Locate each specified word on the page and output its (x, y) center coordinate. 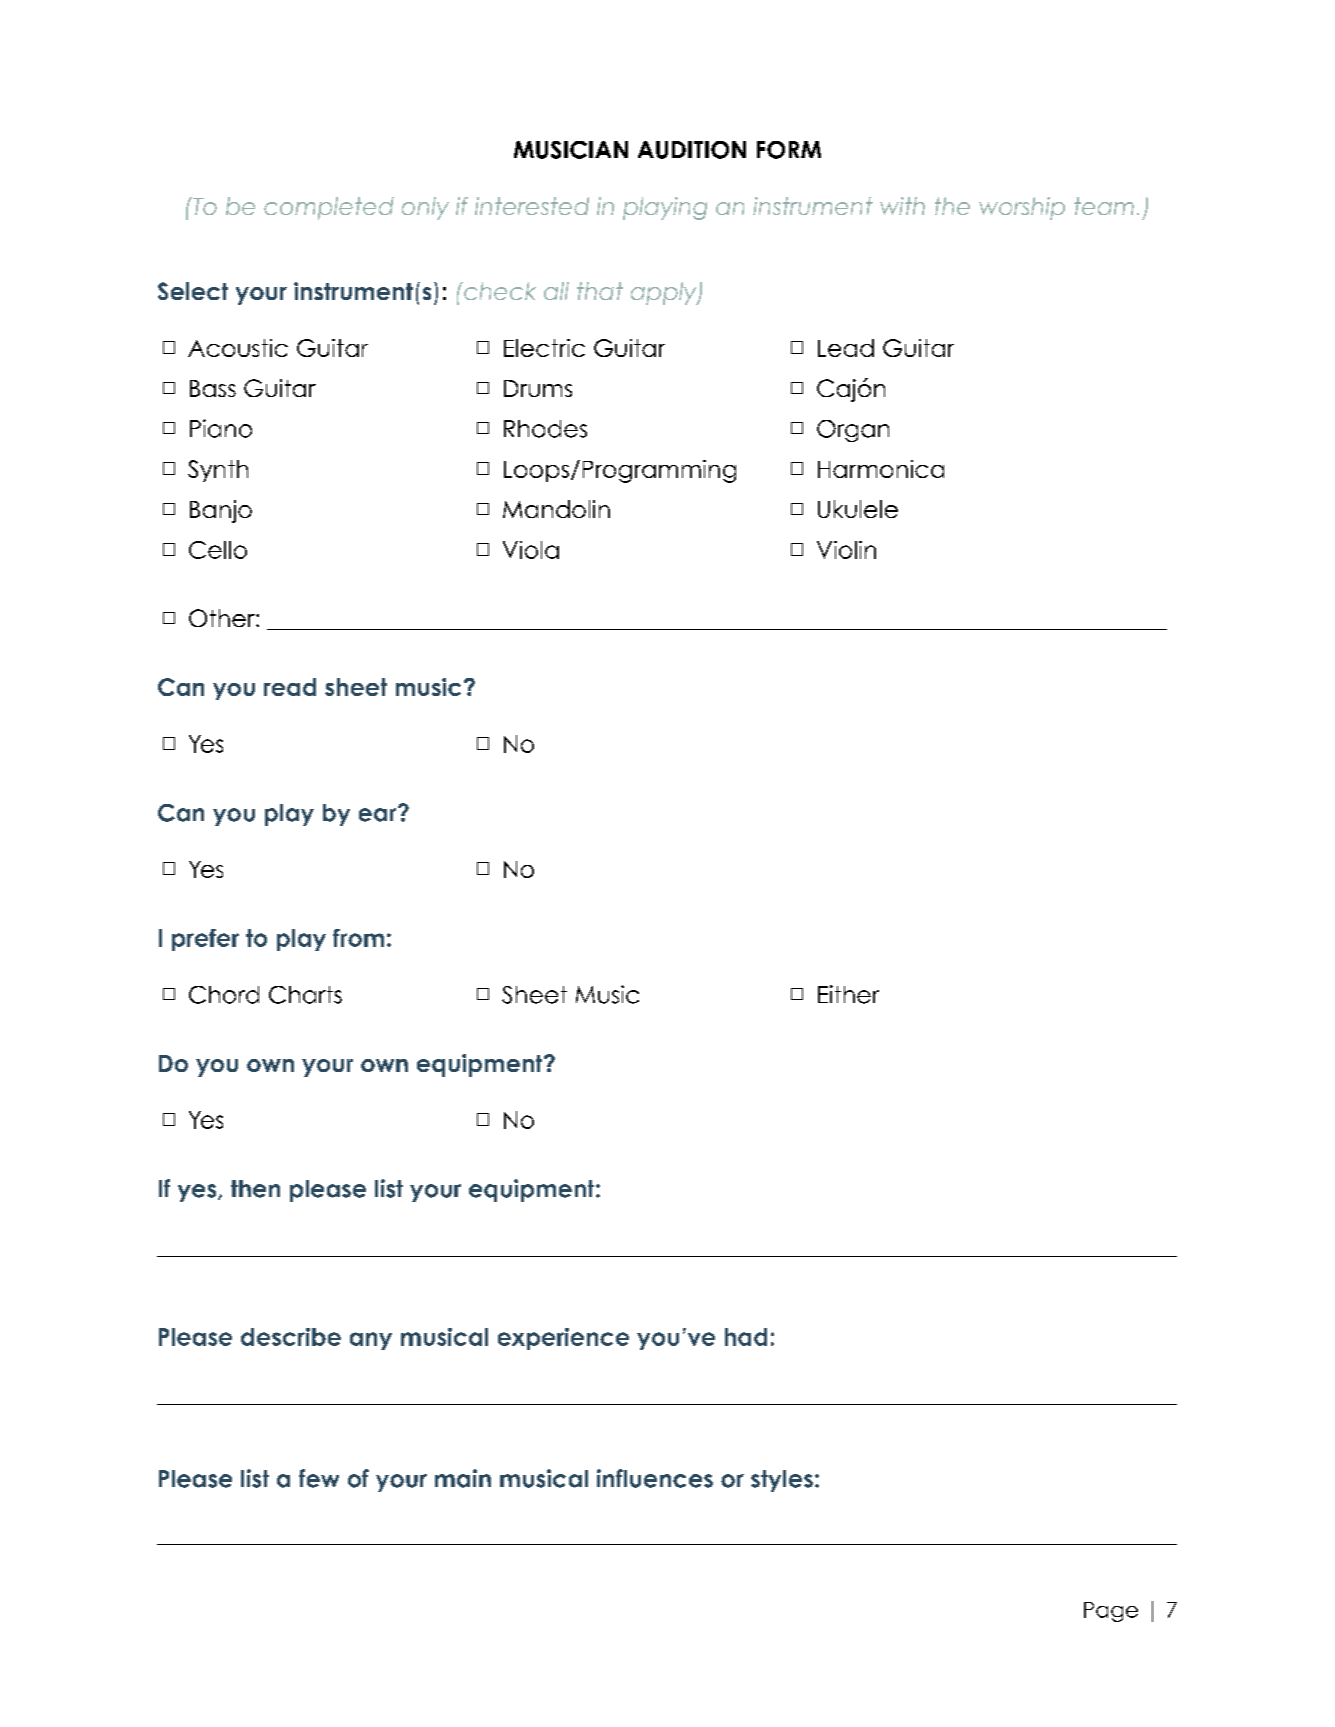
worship (1022, 208)
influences (655, 1478)
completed (329, 208)
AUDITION (692, 150)
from (358, 938)
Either (848, 994)
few (319, 1478)
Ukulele (858, 509)
